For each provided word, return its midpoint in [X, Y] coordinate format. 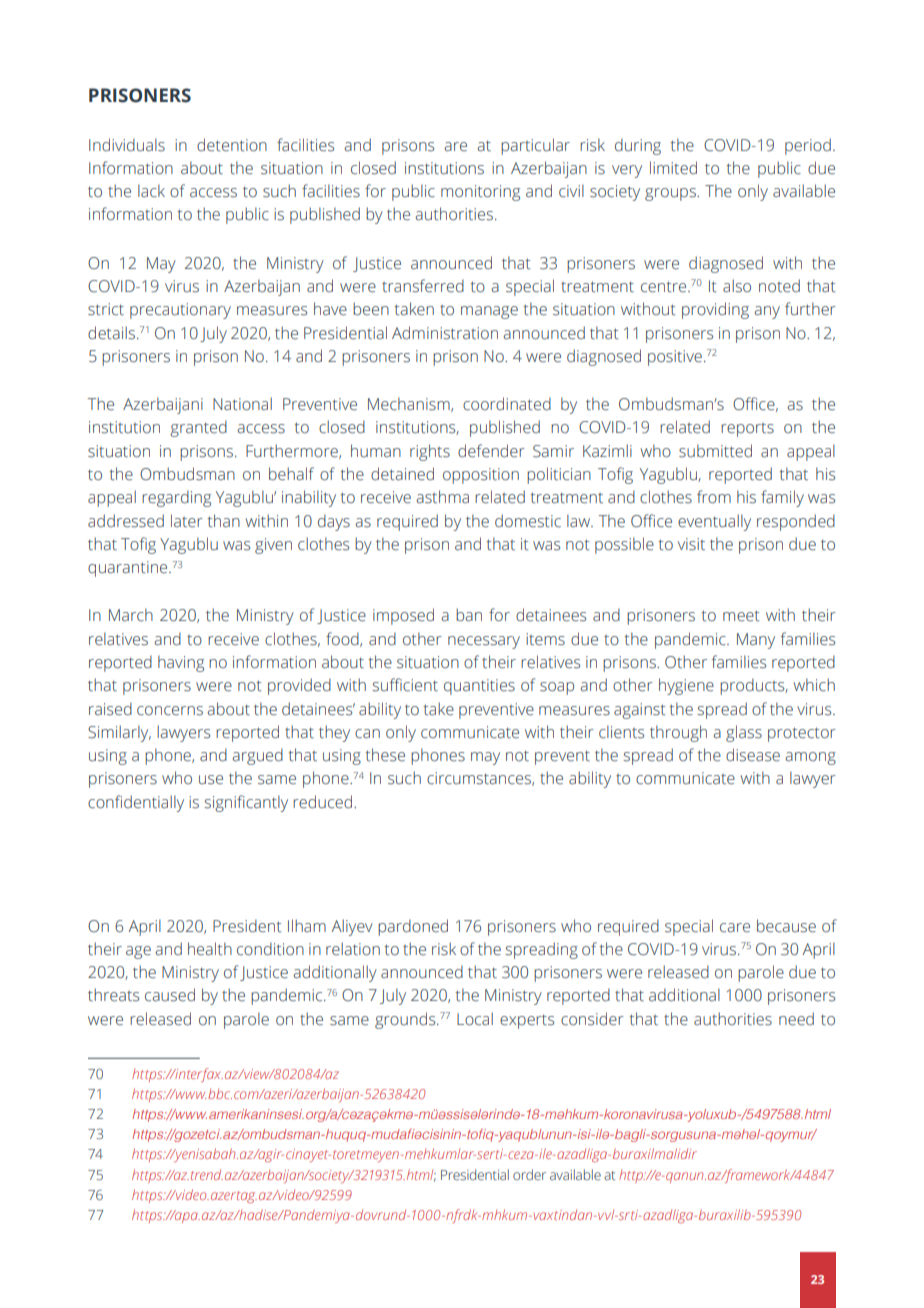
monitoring [480, 193]
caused [170, 995]
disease [753, 755]
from [714, 496]
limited [673, 168]
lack [151, 191]
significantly [246, 803]
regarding [176, 498]
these [385, 755]
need [796, 1019]
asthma [442, 497]
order [529, 1174]
